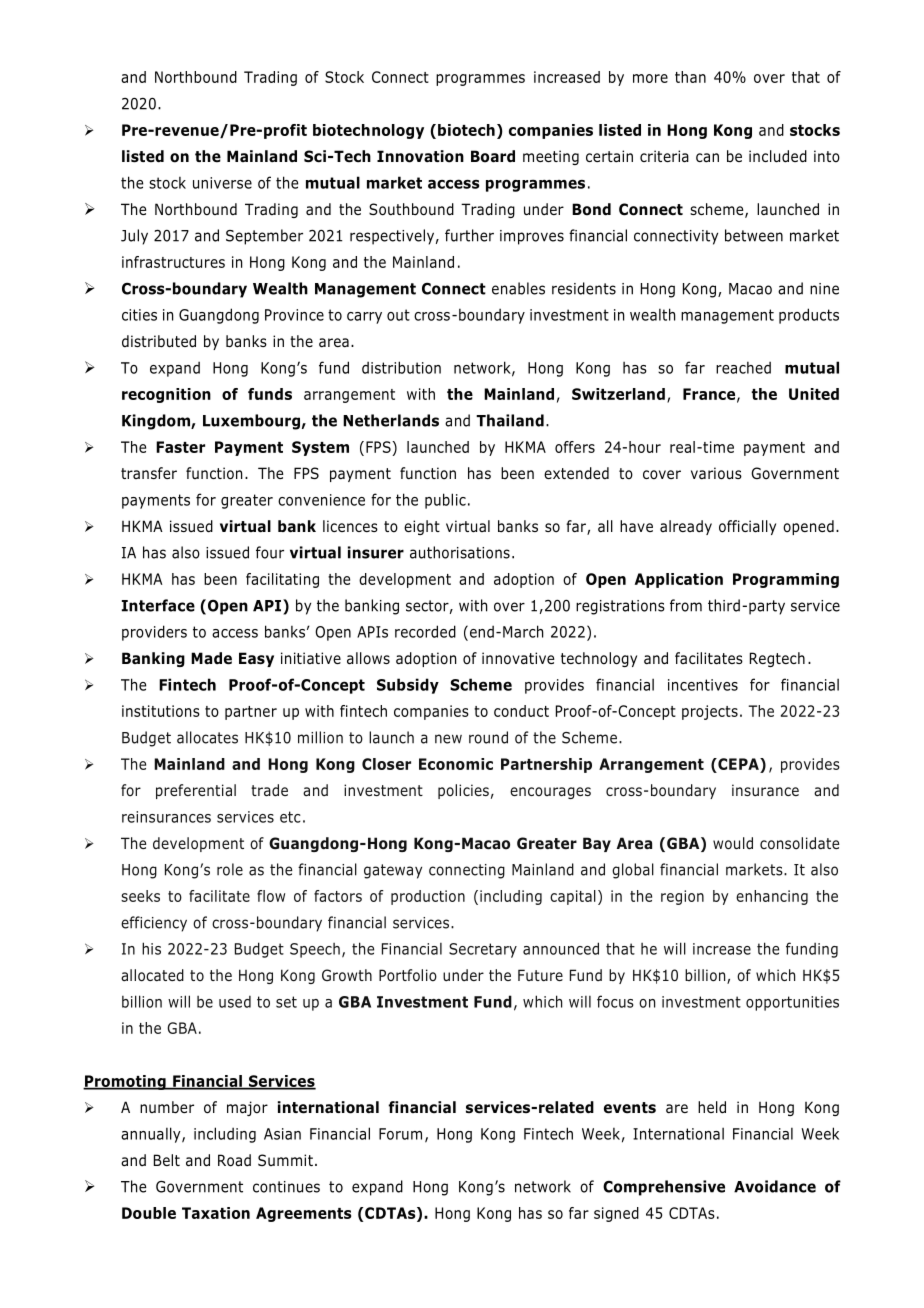 The image size is (924, 1308). What do you see at coordinates (510, 420) in the screenshot?
I see `Thailand` at bounding box center [510, 420].
